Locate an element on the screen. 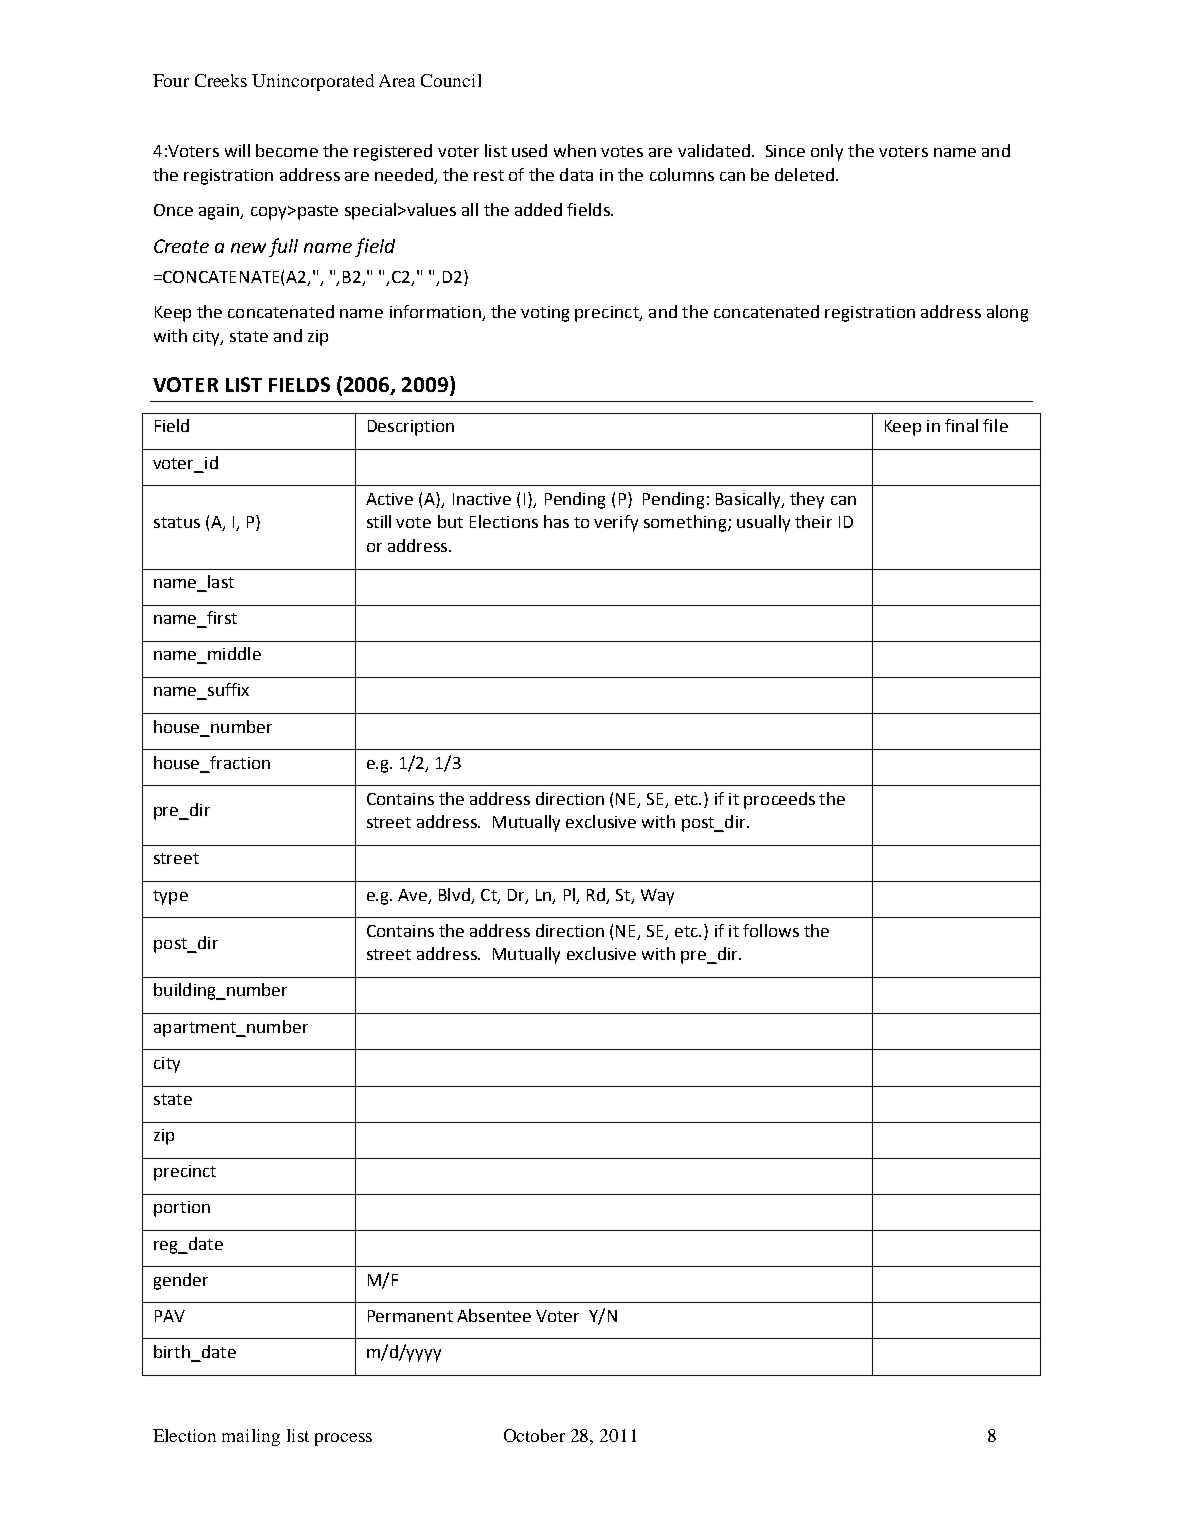  type is located at coordinates (170, 897).
